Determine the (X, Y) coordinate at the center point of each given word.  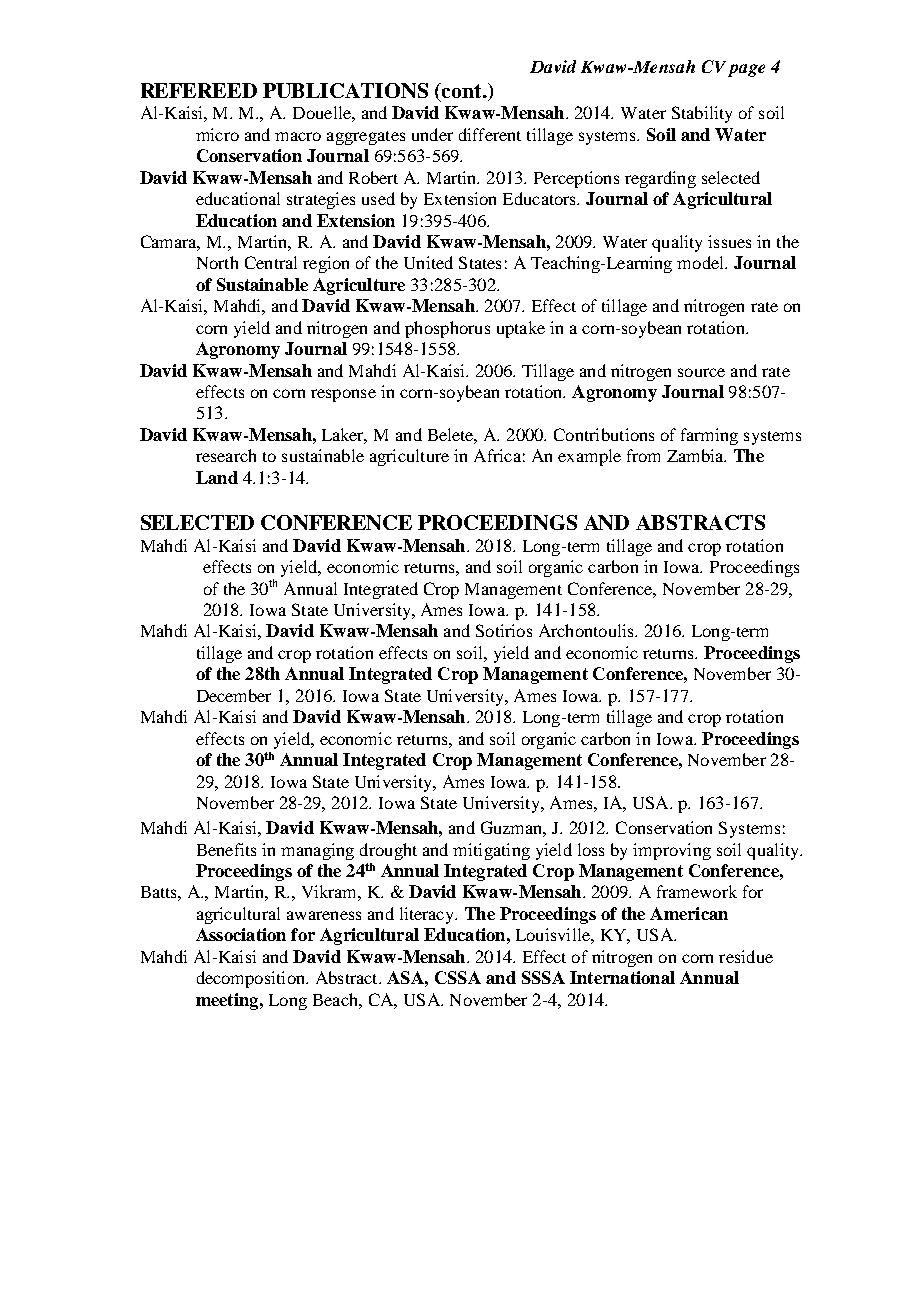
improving (672, 851)
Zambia (696, 455)
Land (217, 477)
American (689, 913)
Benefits (226, 849)
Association (241, 934)
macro (298, 136)
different (490, 134)
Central (271, 262)
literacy (428, 915)
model (702, 262)
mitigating (491, 851)
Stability (702, 114)
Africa (497, 455)
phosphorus (447, 329)
